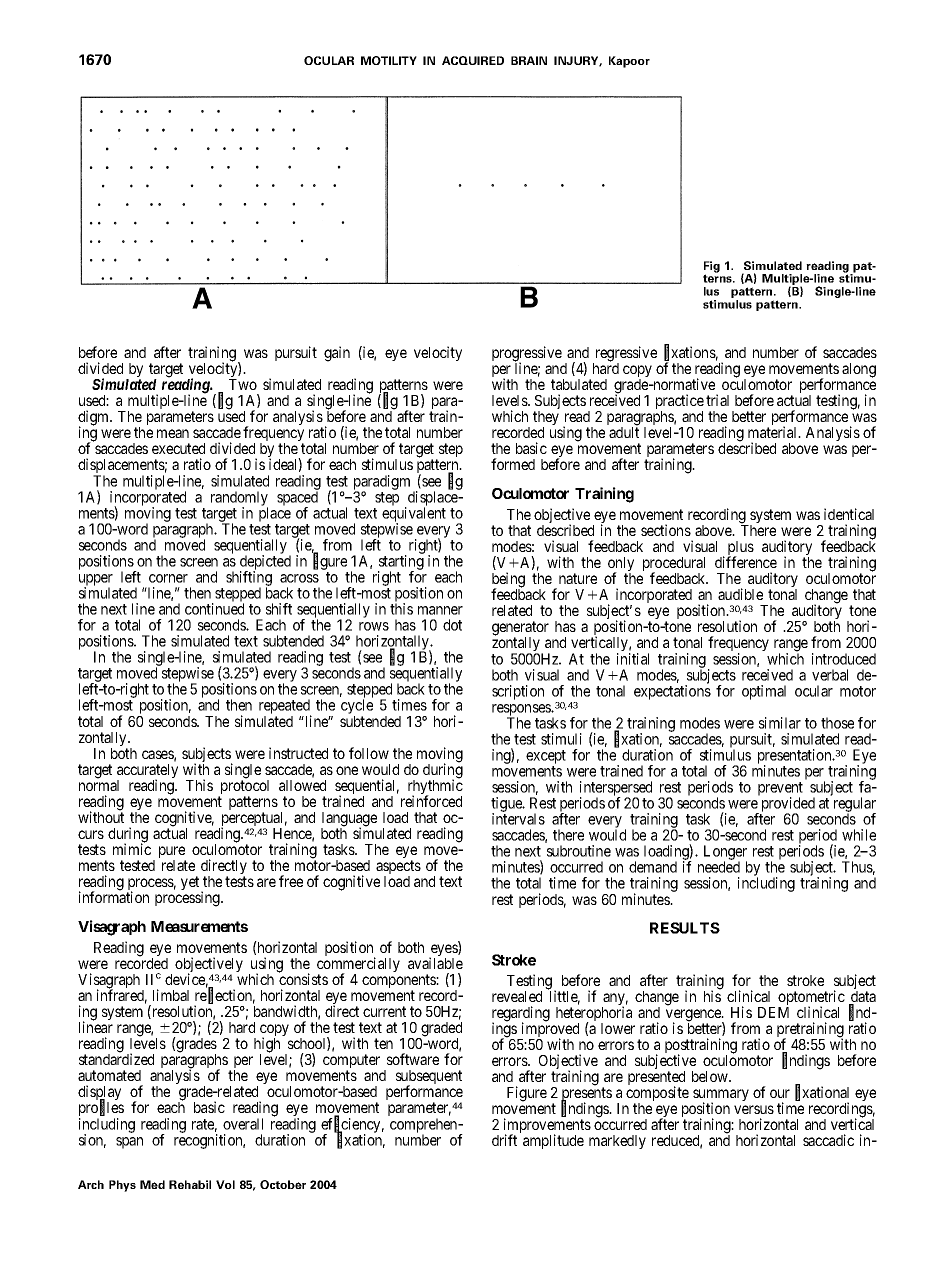  I want to click on needed, so click(719, 867).
